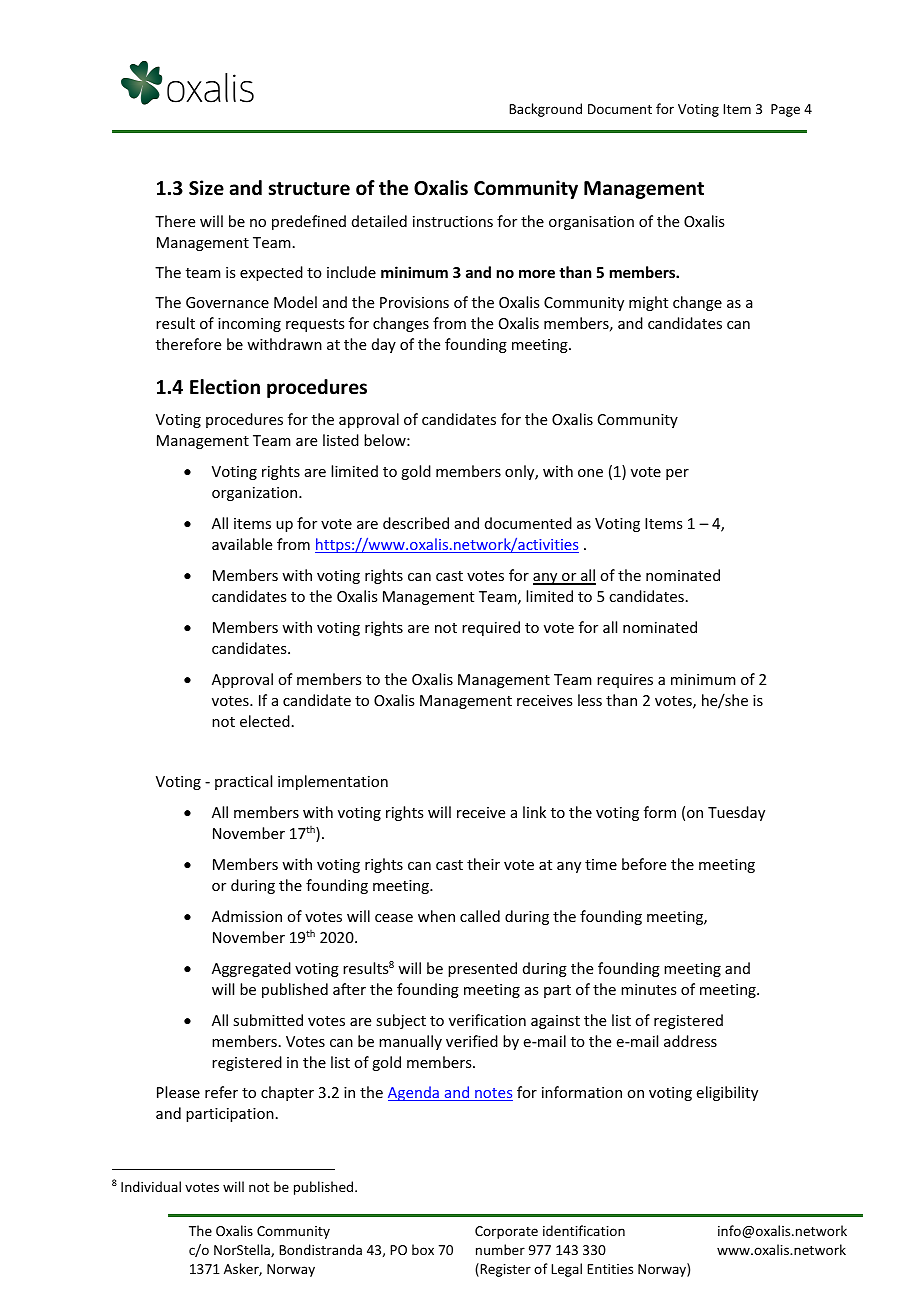 The height and width of the document is (1308, 924). I want to click on Individual, so click(151, 1186).
